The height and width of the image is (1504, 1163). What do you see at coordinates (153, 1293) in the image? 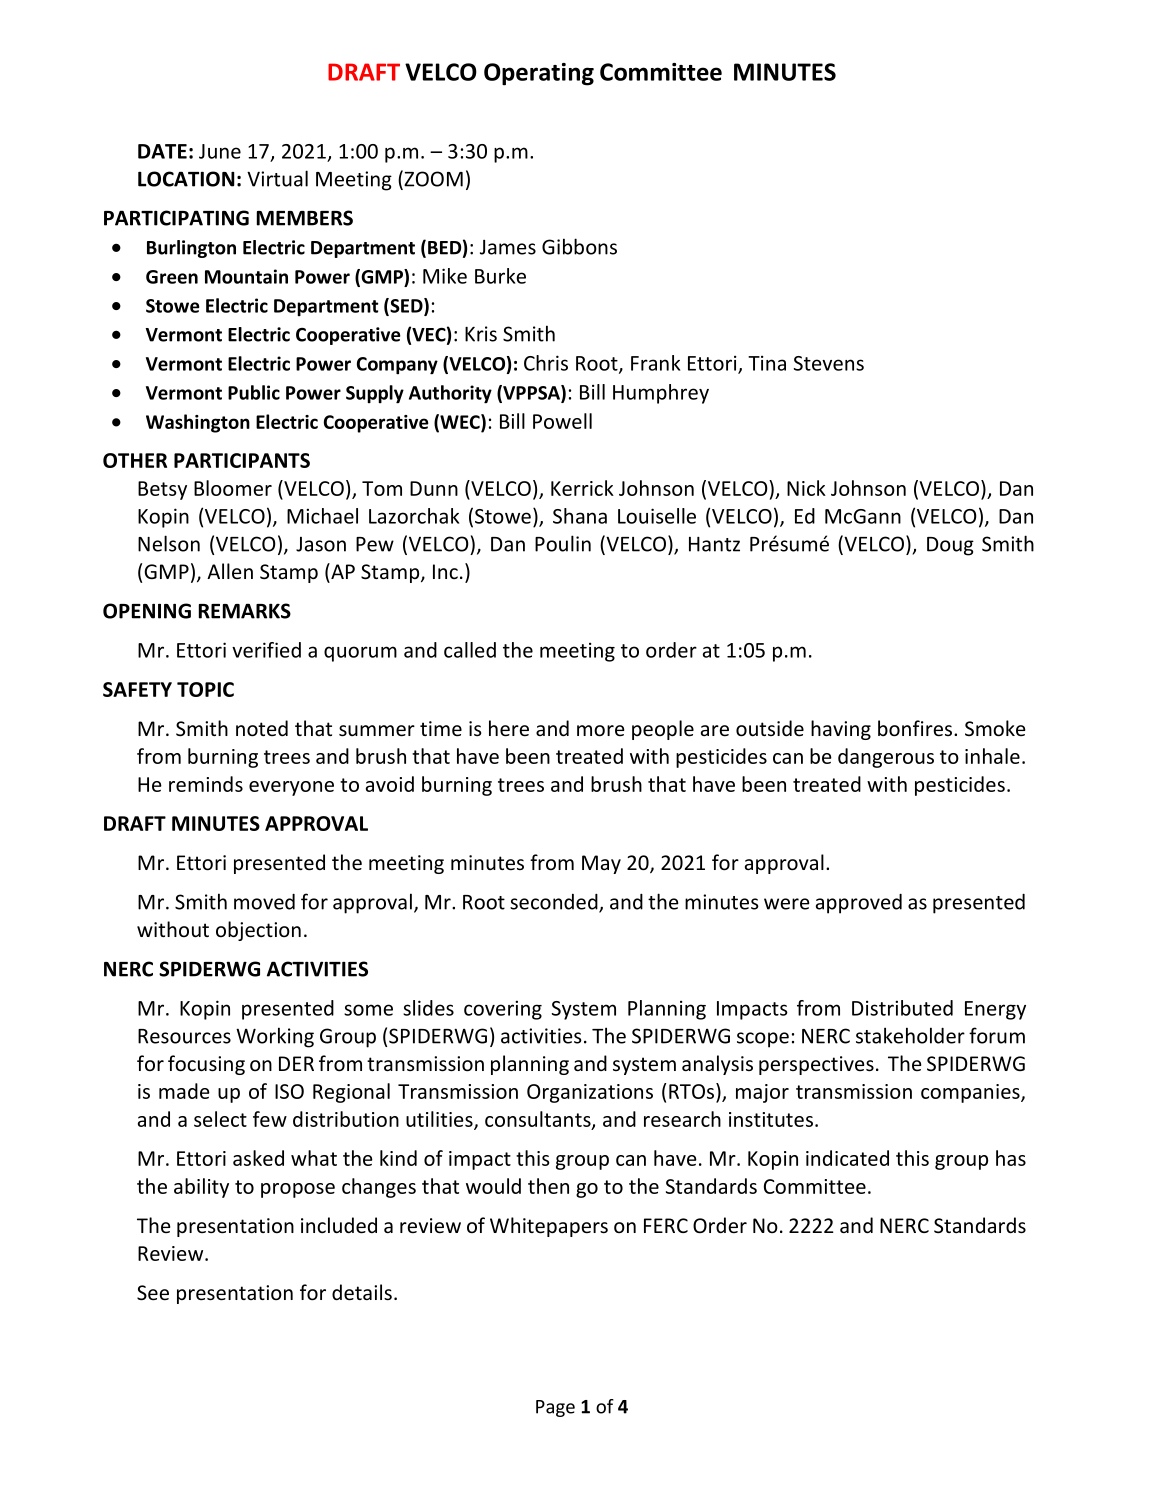
I see `See` at bounding box center [153, 1293].
